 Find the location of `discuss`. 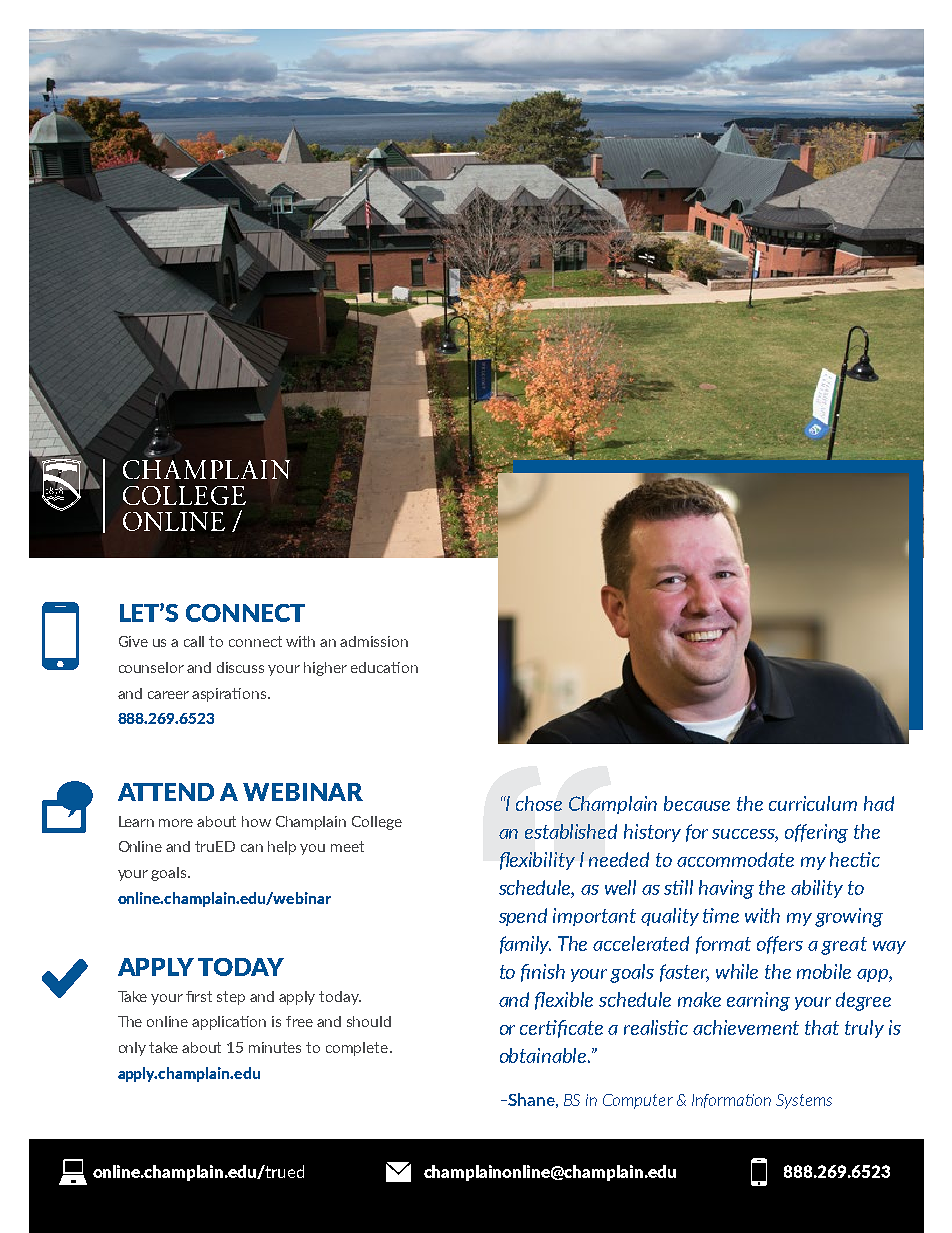

discuss is located at coordinates (240, 667).
